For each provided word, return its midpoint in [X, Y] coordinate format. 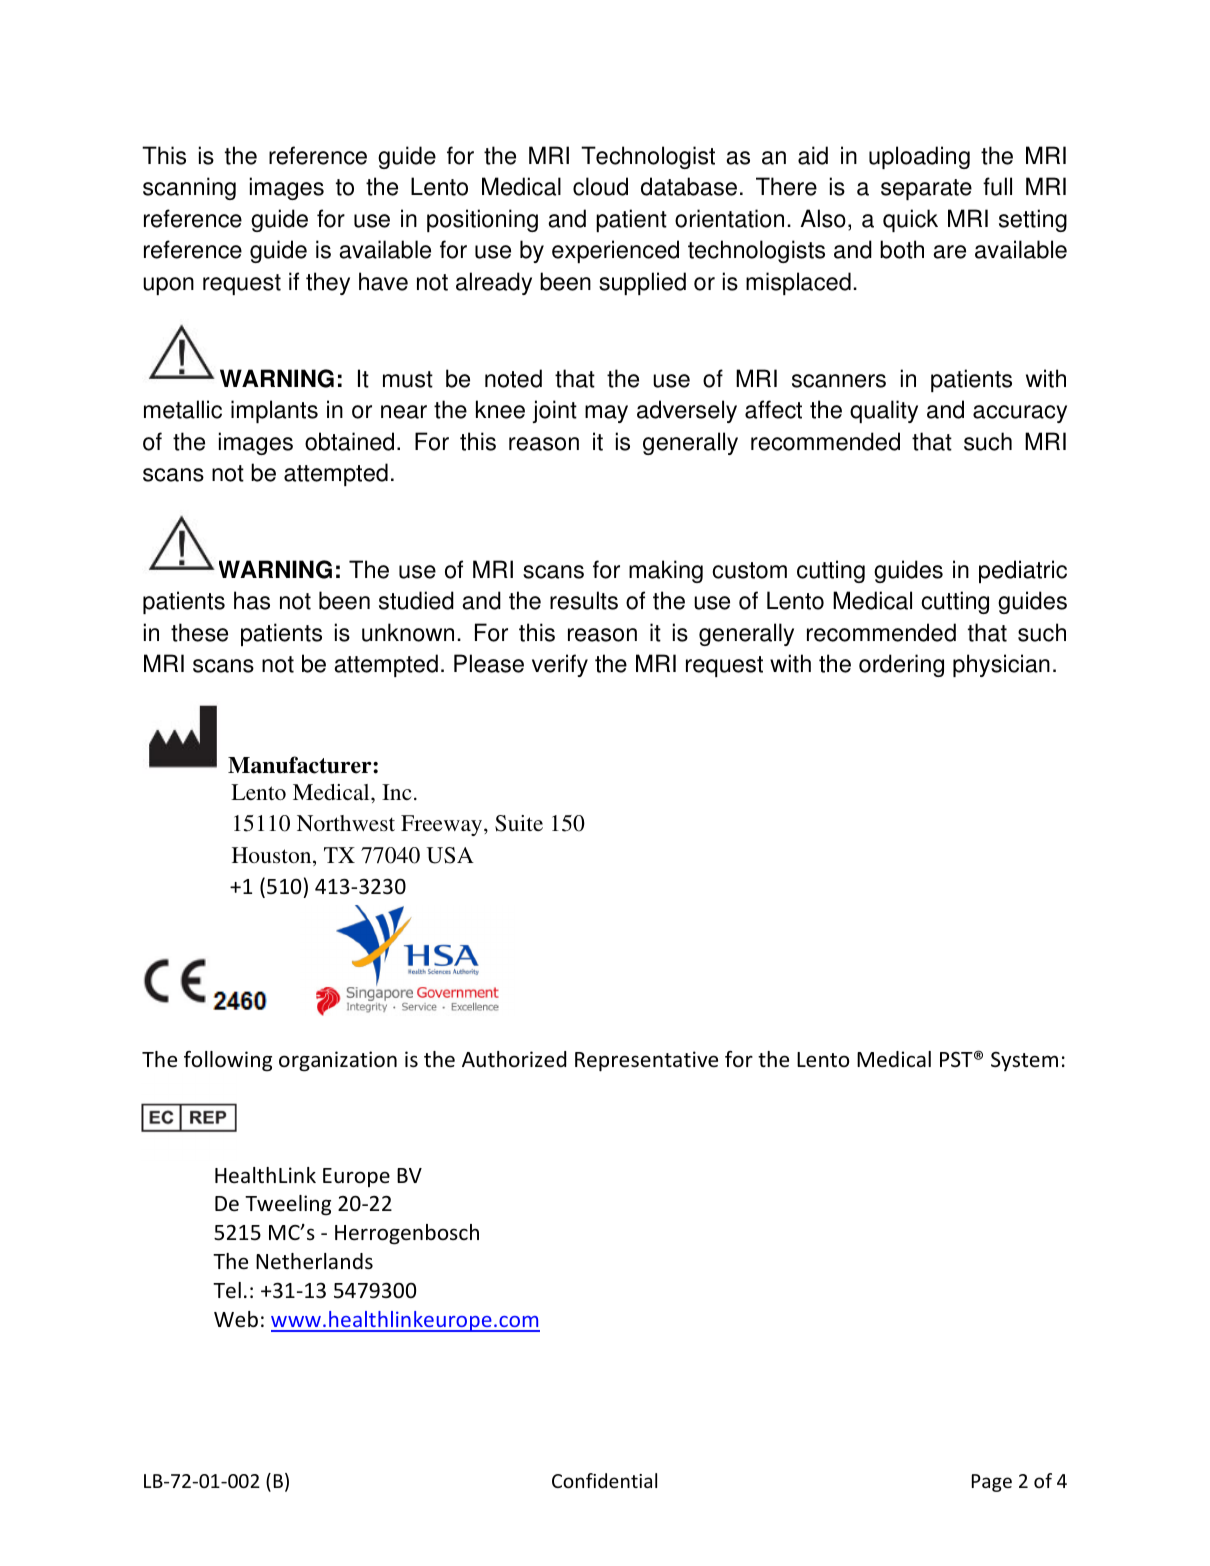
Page [992, 1483]
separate [926, 189]
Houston [273, 856]
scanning [189, 188]
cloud [600, 186]
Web [236, 1319]
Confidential [604, 1480]
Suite [519, 823]
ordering [901, 665]
